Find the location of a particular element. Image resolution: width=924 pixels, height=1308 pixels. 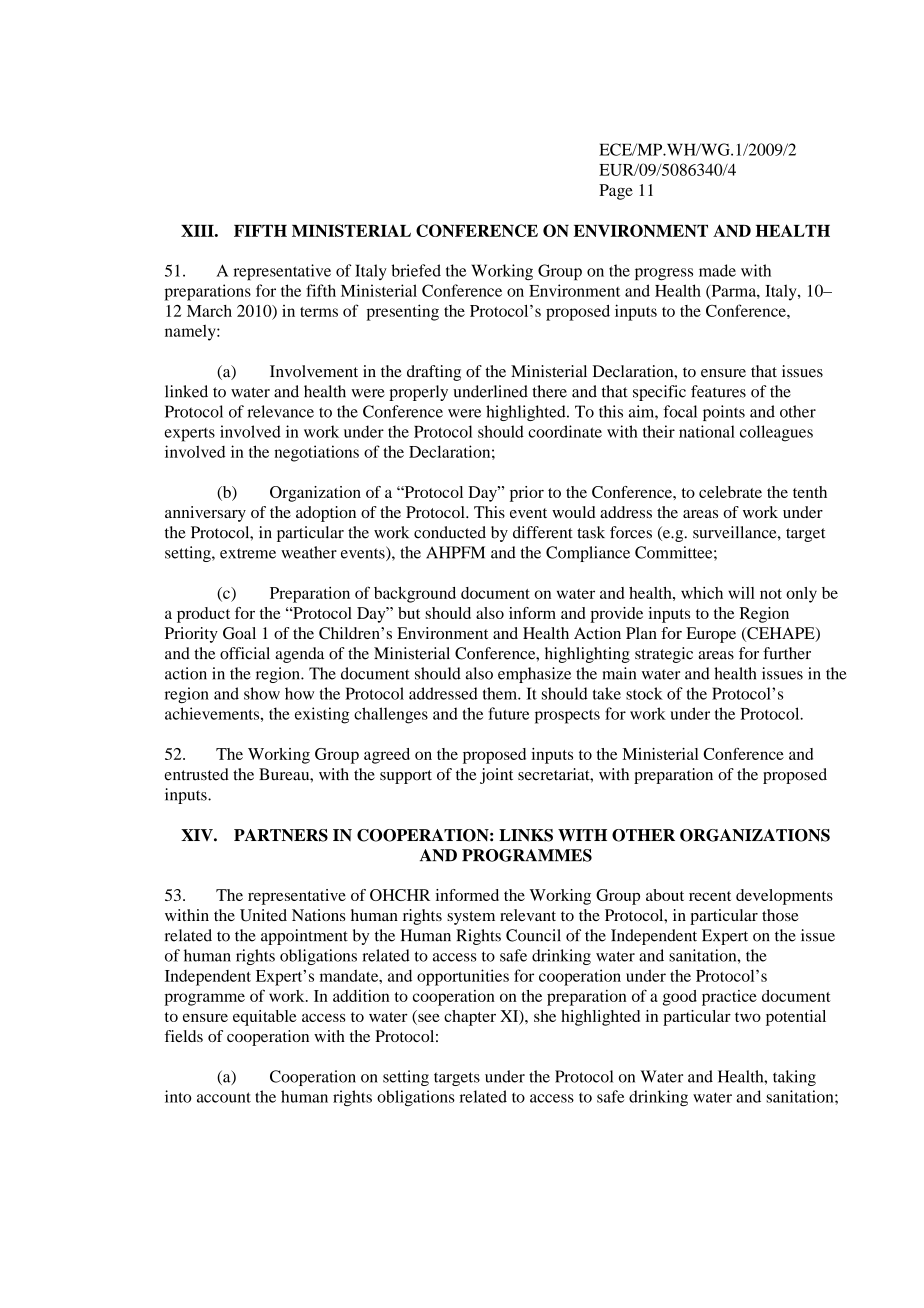

made is located at coordinates (717, 270).
